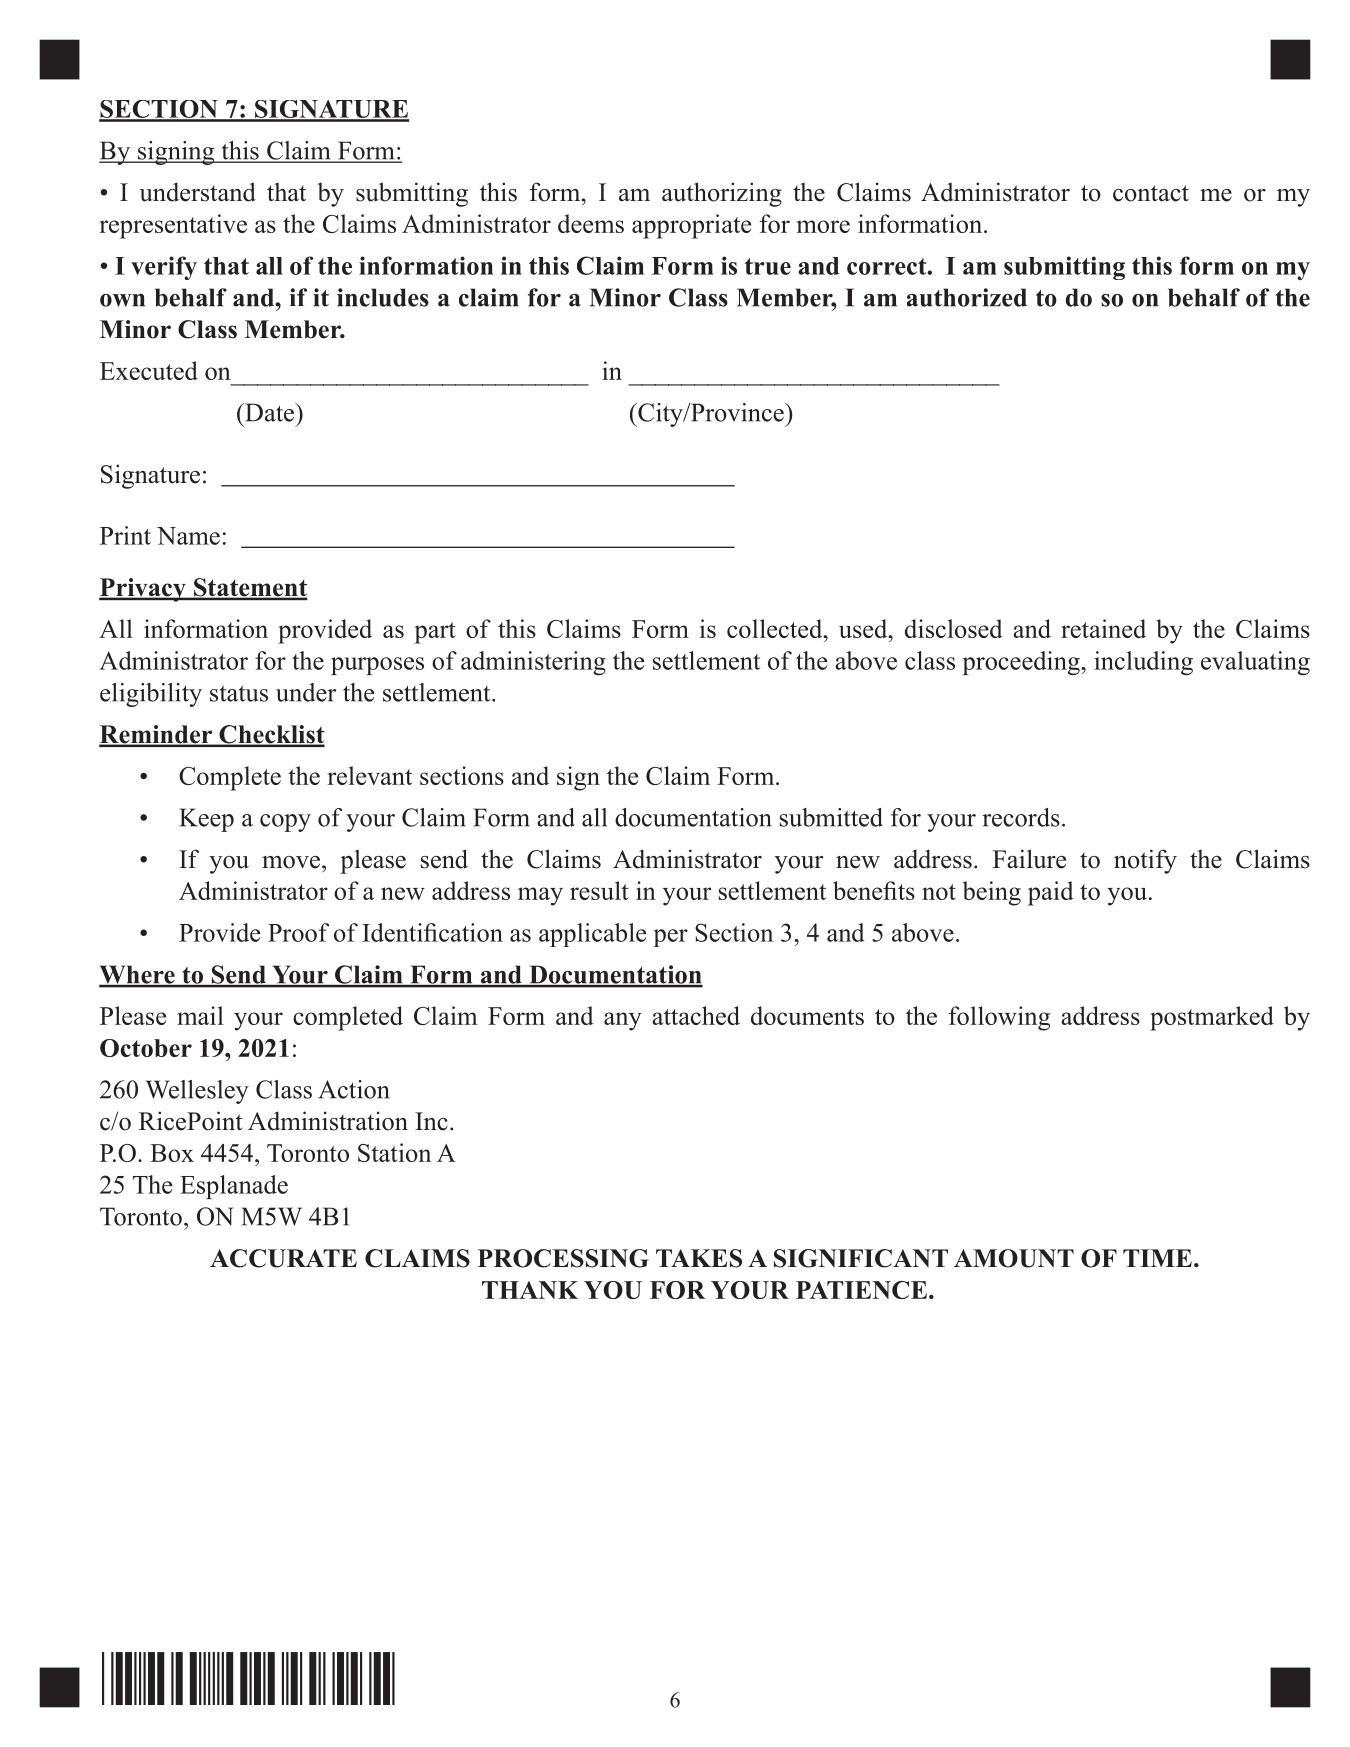 The height and width of the screenshot is (1747, 1350). I want to click on TAKES, so click(699, 1258).
